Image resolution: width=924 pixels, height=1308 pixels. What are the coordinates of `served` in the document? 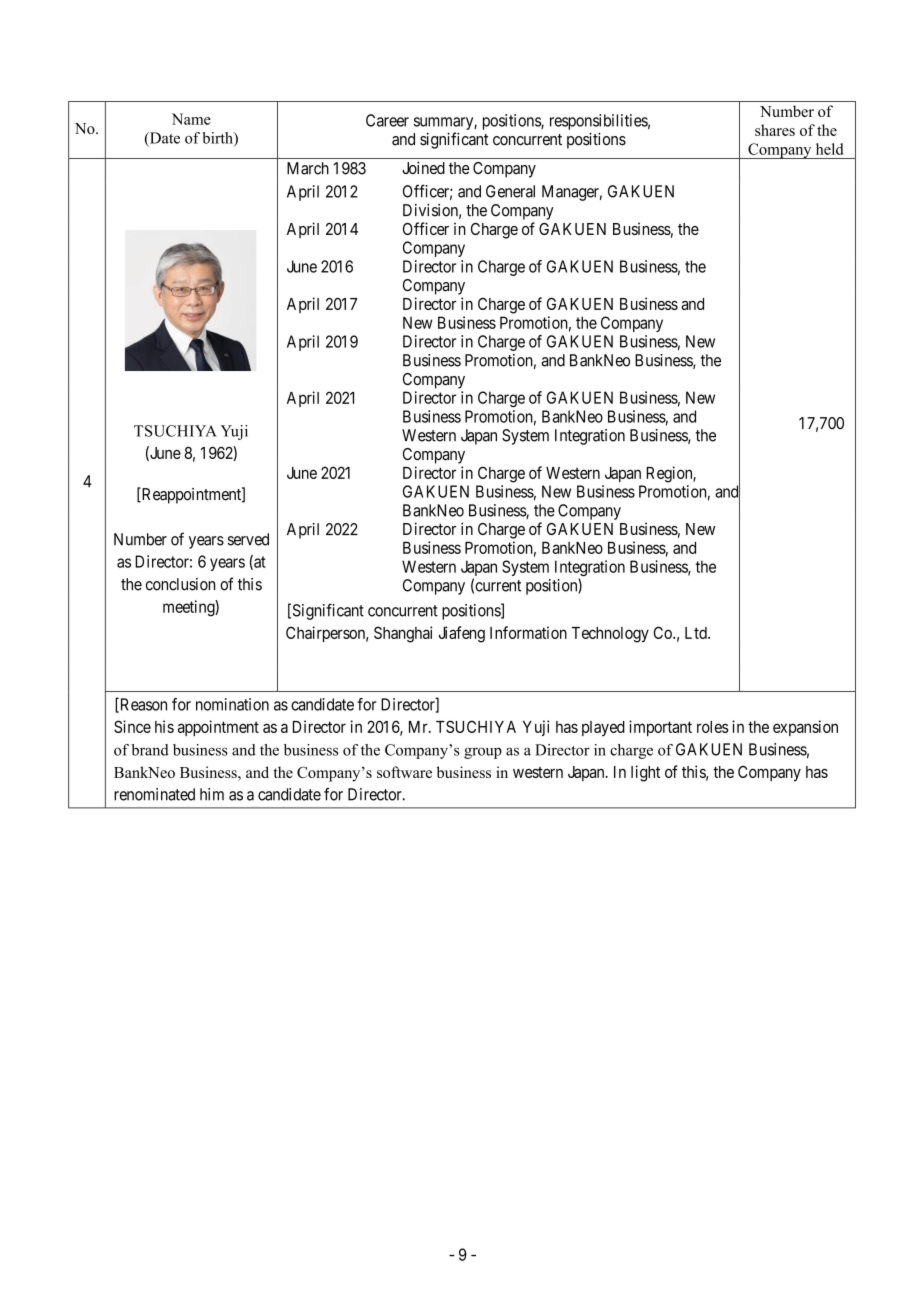 It's located at (248, 539).
